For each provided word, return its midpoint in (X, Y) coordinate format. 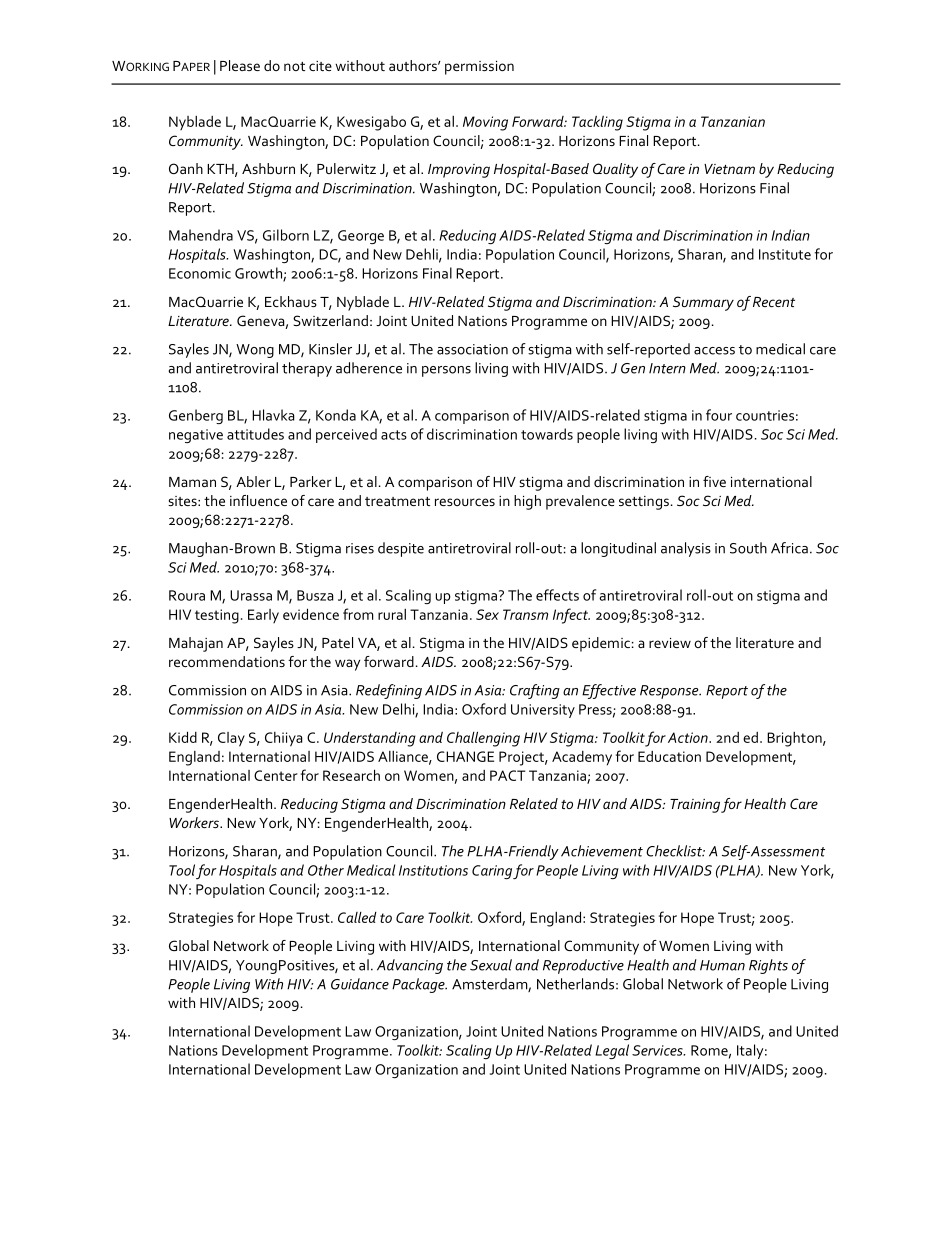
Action (689, 737)
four (719, 415)
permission (479, 68)
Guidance (360, 984)
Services (658, 1050)
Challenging (483, 739)
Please (240, 65)
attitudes (255, 434)
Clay (231, 739)
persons (446, 371)
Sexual (491, 965)
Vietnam (729, 169)
